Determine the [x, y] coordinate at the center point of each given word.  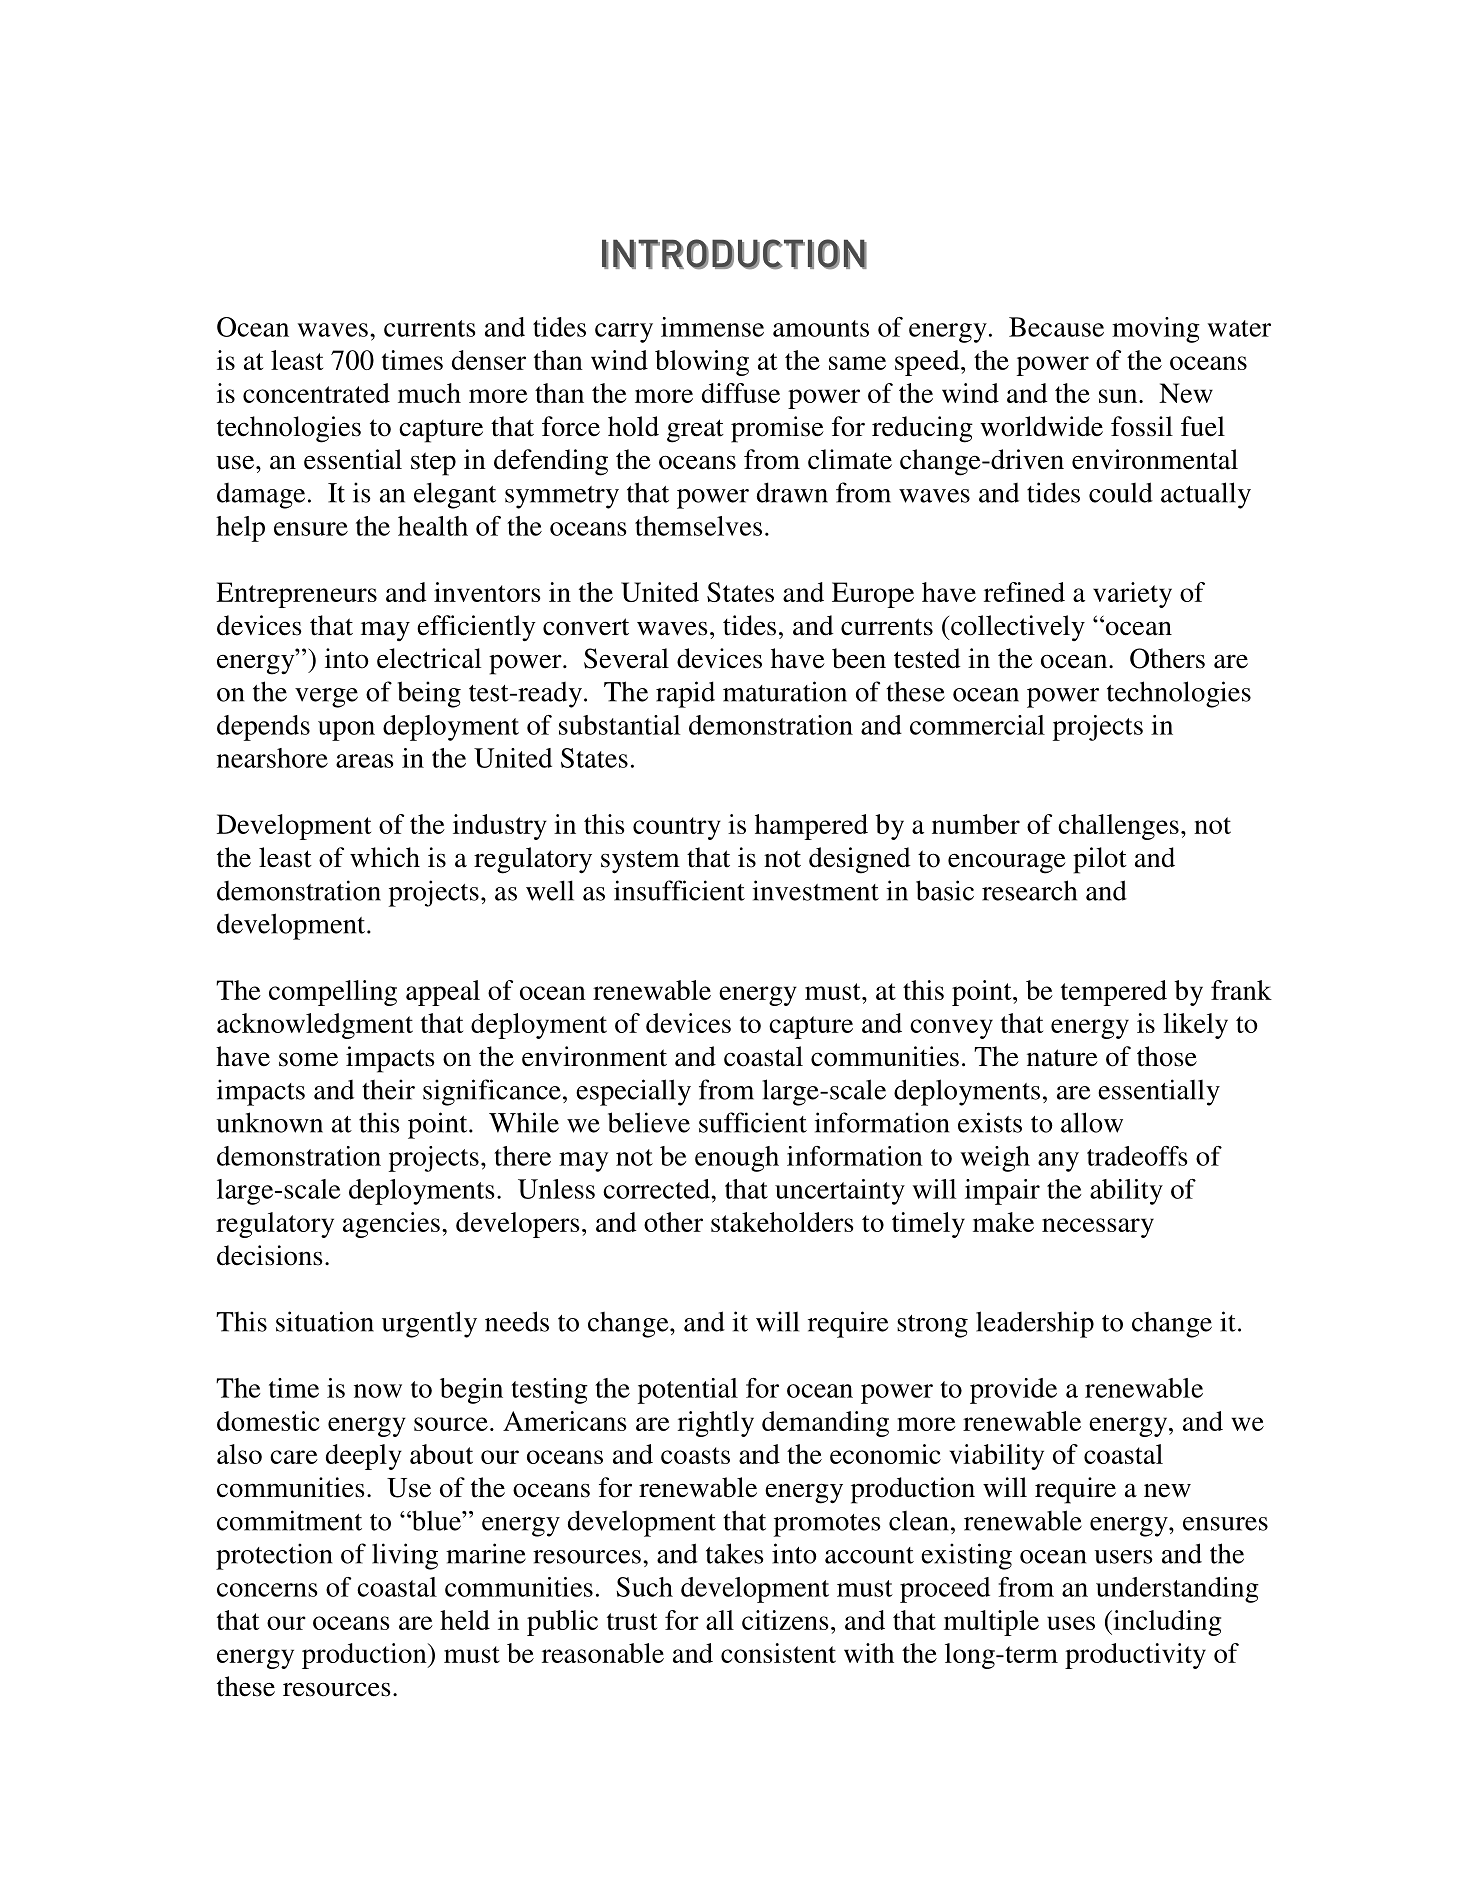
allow [1092, 1122]
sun [1119, 396]
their [388, 1089]
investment [815, 890]
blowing [702, 363]
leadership [1035, 1324]
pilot [1100, 860]
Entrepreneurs [296, 595]
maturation [785, 691]
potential [688, 1391]
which [385, 857]
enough [737, 1159]
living [405, 1556]
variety [1132, 595]
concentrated [316, 393]
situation [325, 1321]
